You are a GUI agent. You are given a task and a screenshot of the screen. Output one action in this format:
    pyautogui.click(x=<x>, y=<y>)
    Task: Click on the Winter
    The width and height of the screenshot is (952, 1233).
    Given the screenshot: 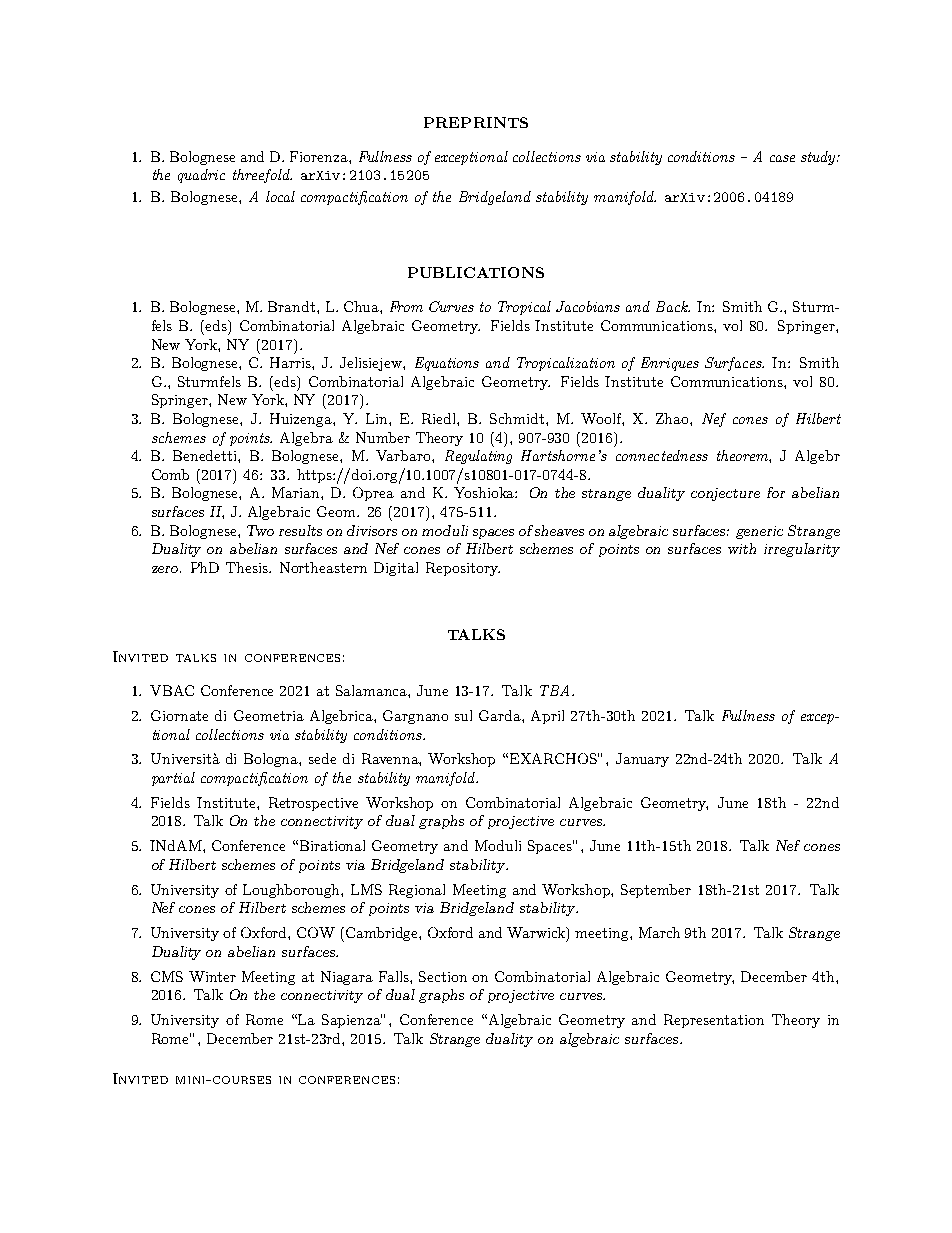 What is the action you would take?
    pyautogui.click(x=212, y=976)
